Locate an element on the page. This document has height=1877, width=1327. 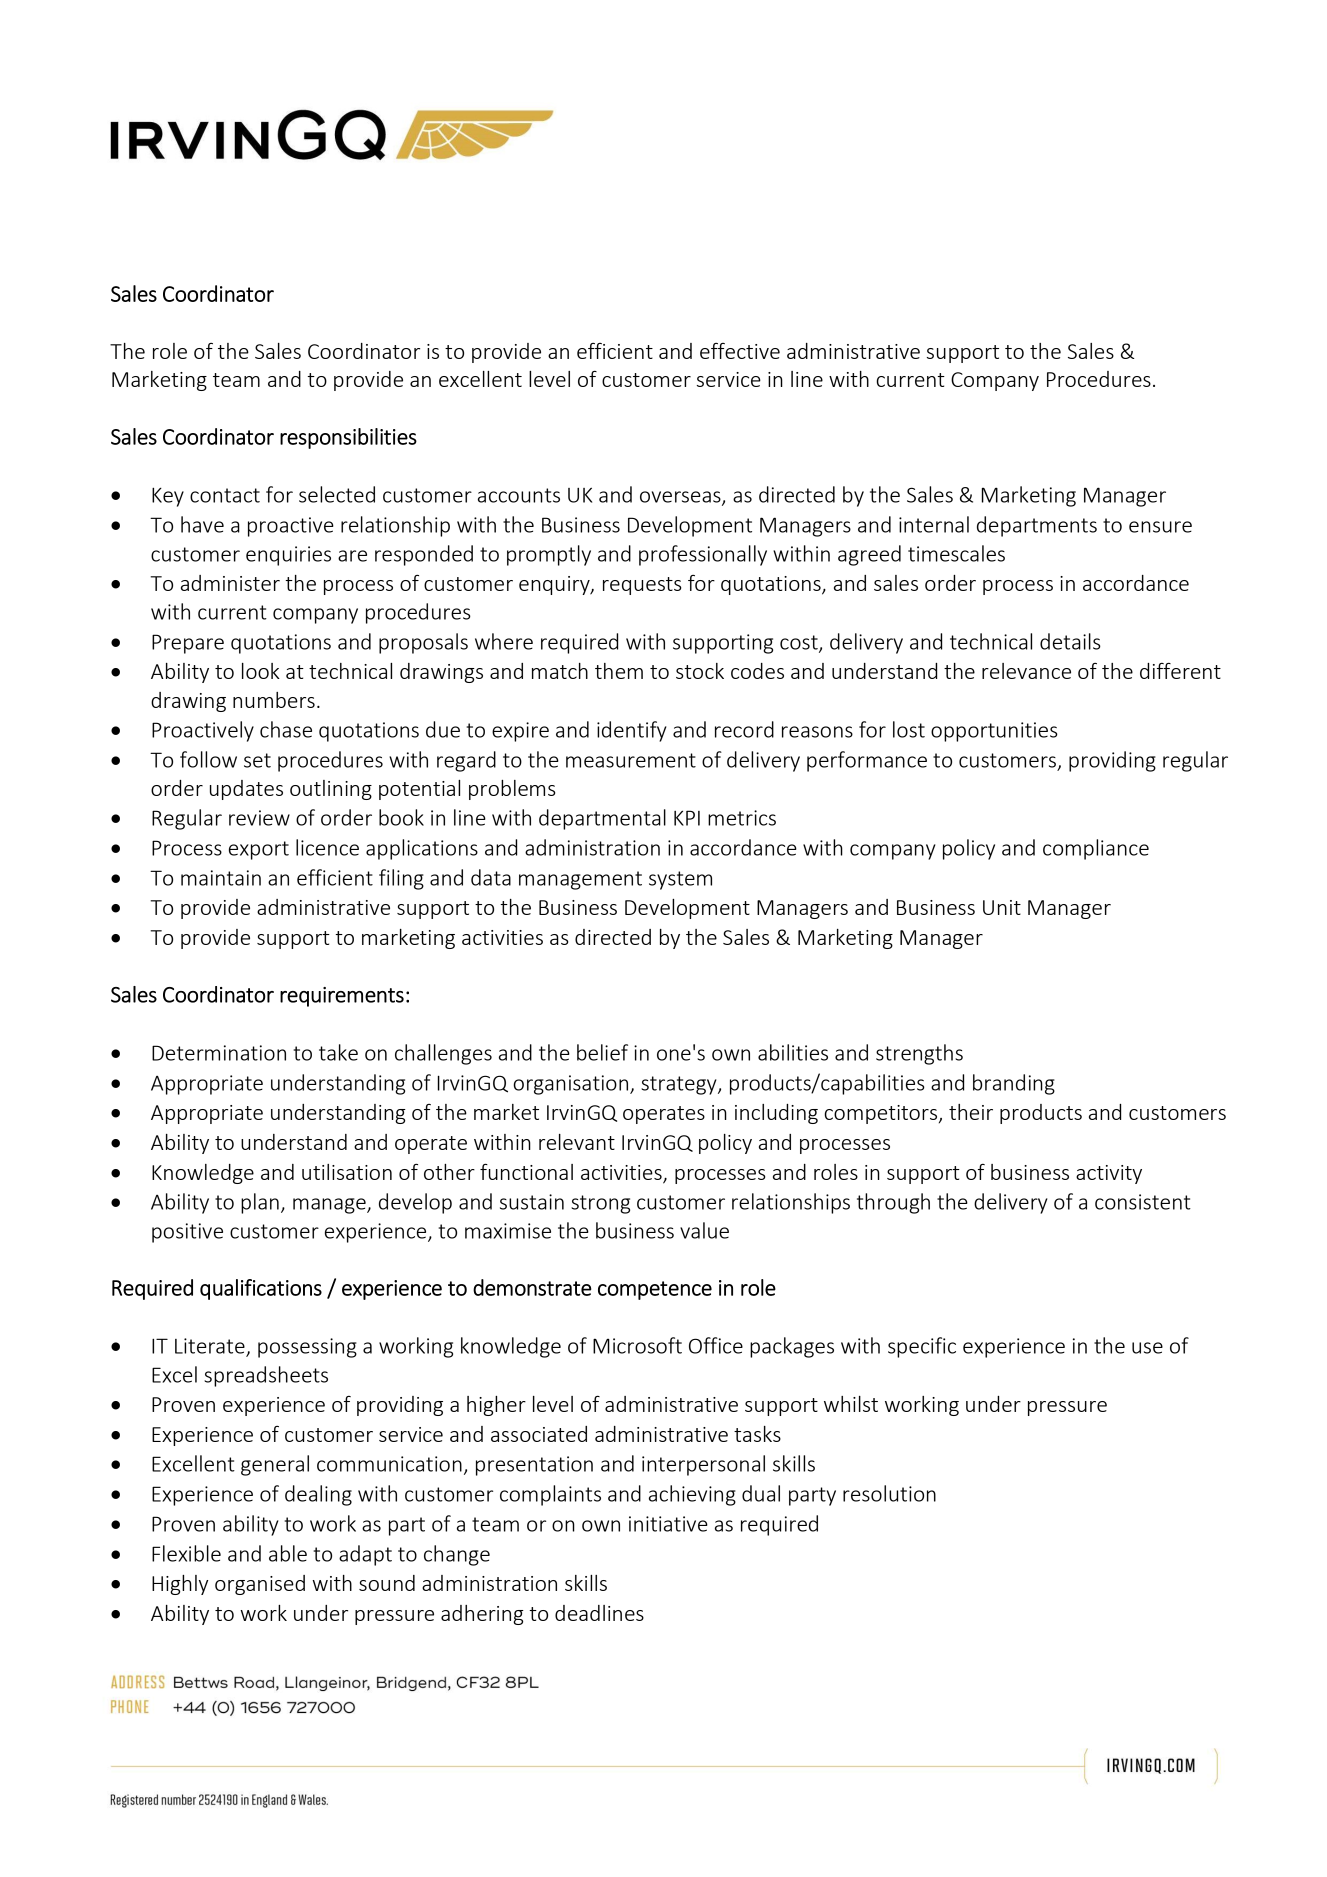
qualifications is located at coordinates (261, 1289).
